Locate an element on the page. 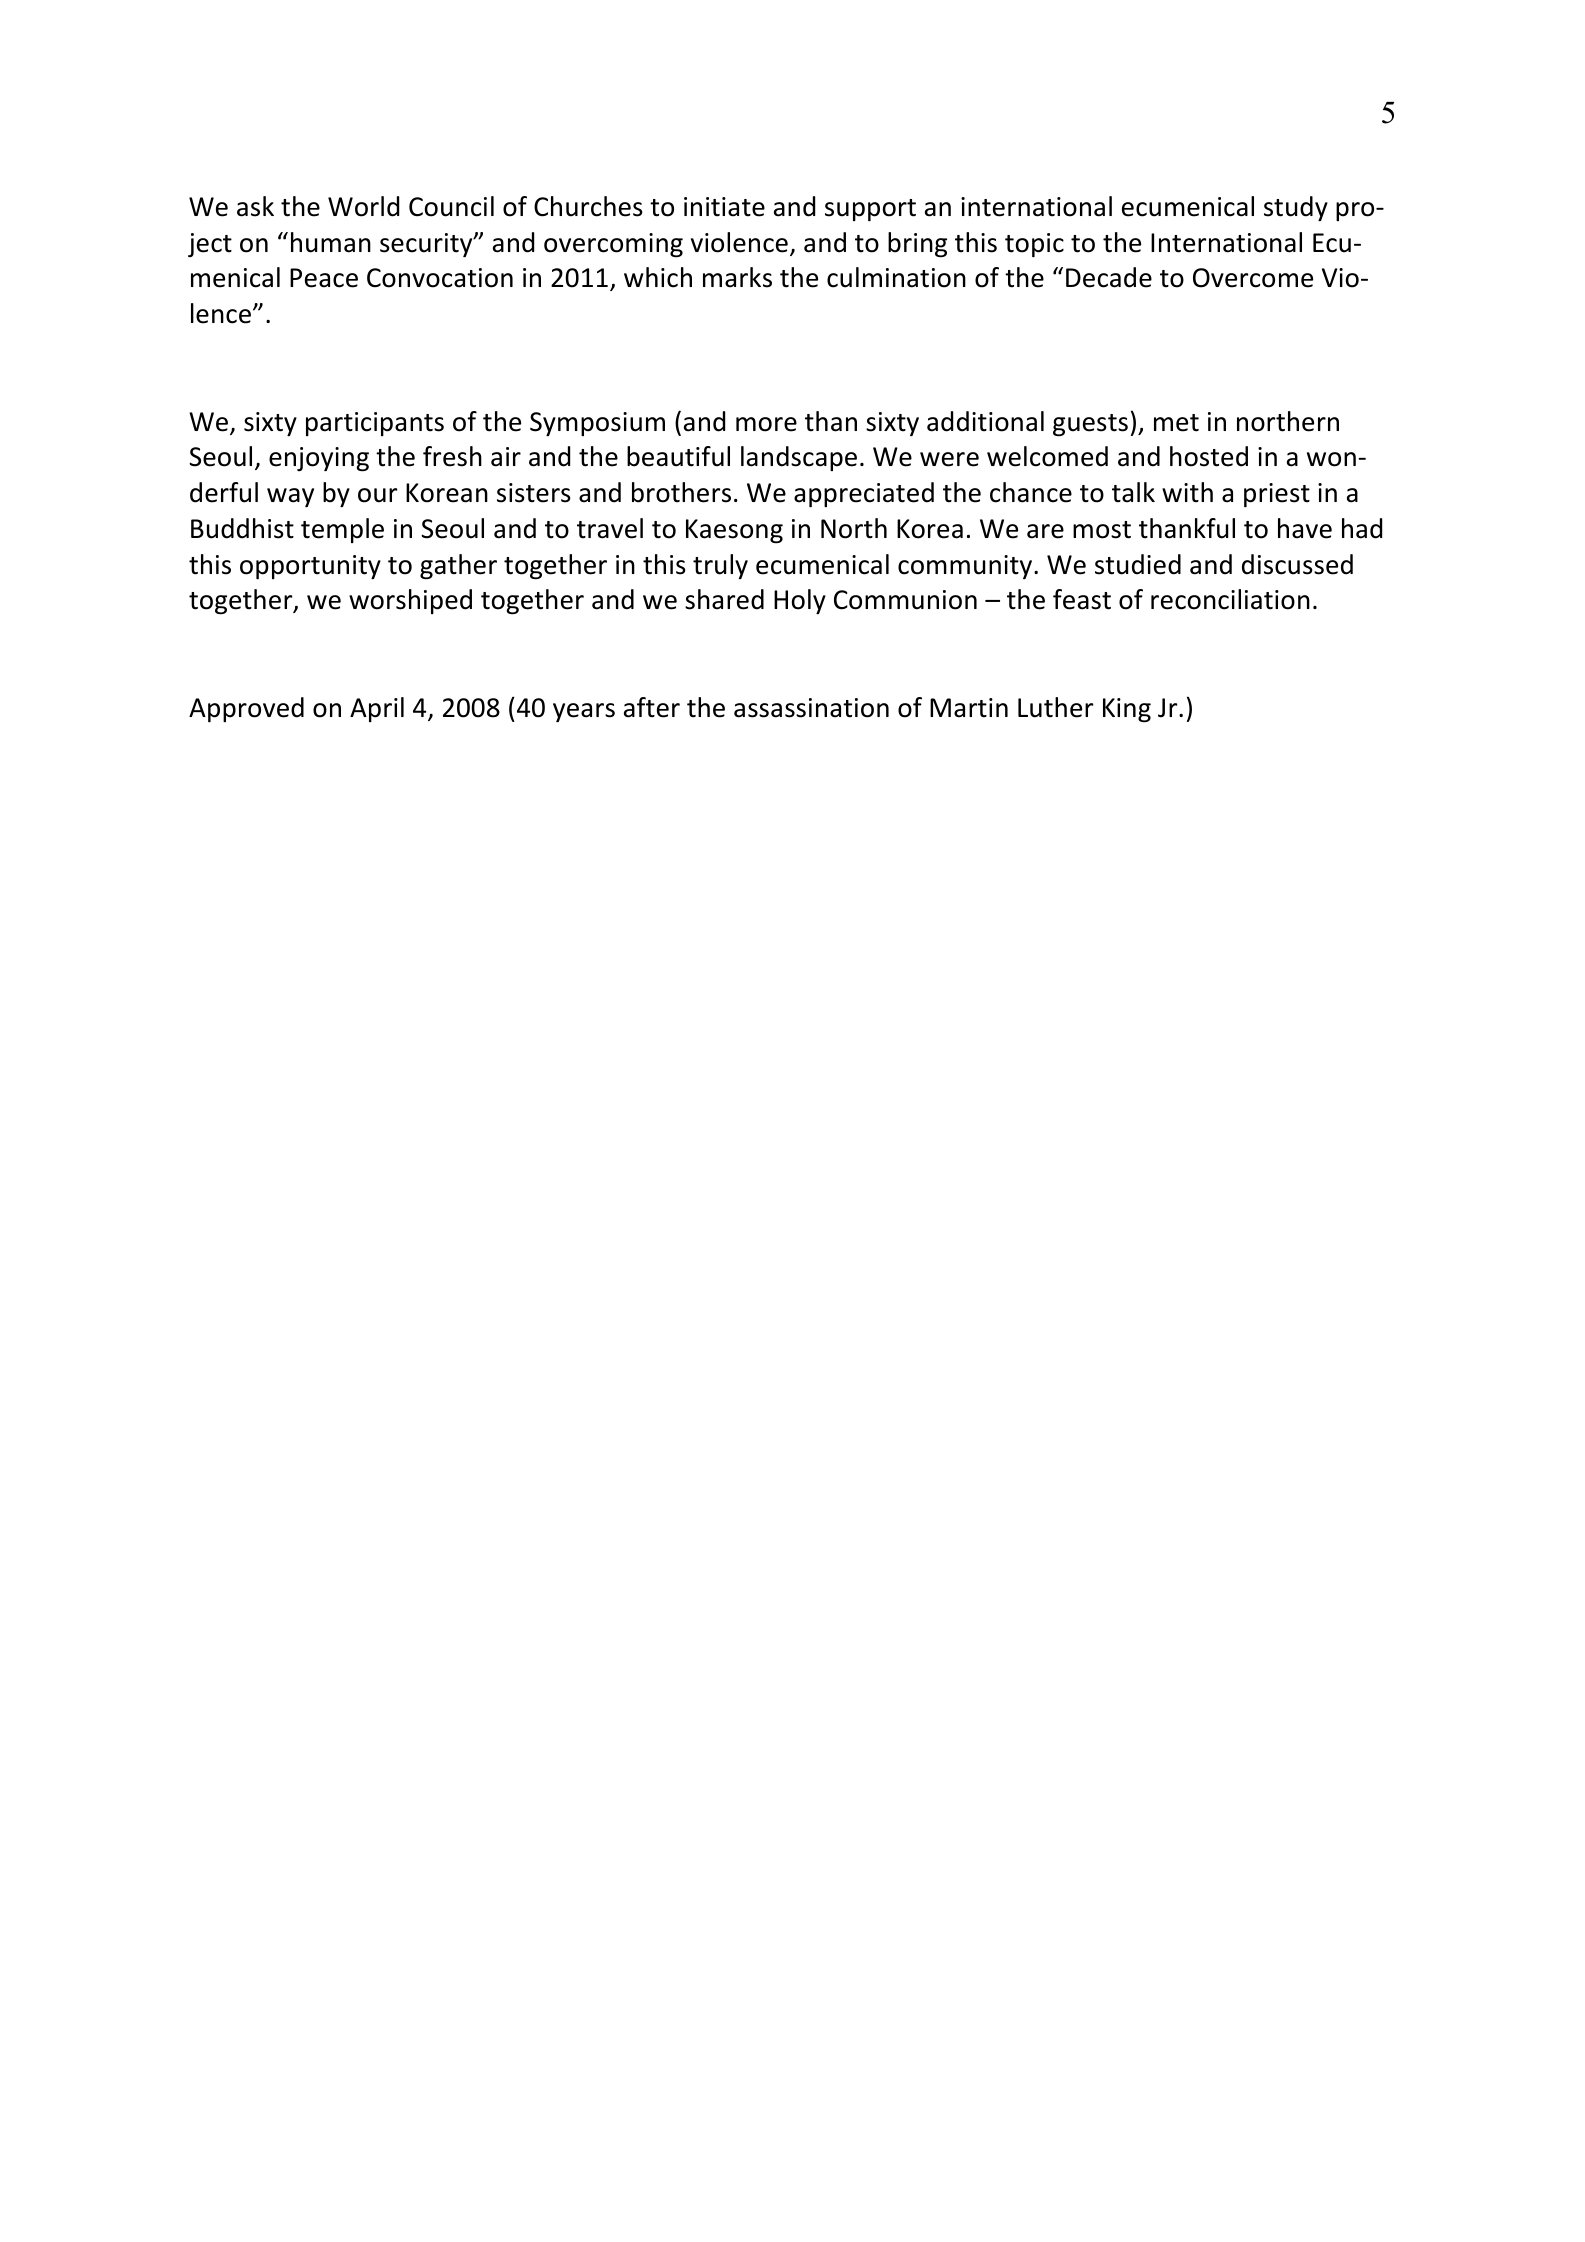 Image resolution: width=1585 pixels, height=2242 pixels. Peace is located at coordinates (324, 278).
